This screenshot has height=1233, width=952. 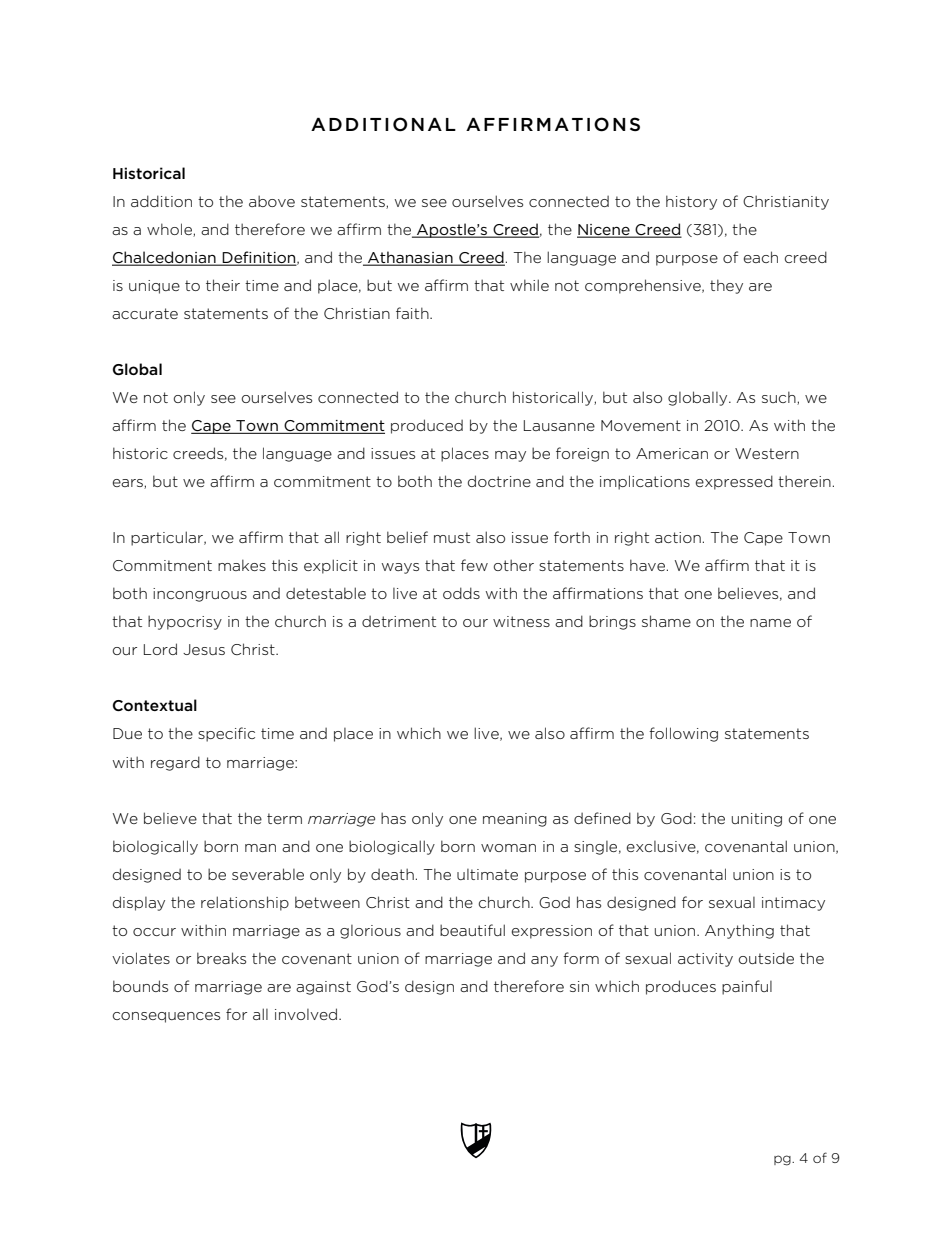 What do you see at coordinates (747, 987) in the screenshot?
I see `painful` at bounding box center [747, 987].
